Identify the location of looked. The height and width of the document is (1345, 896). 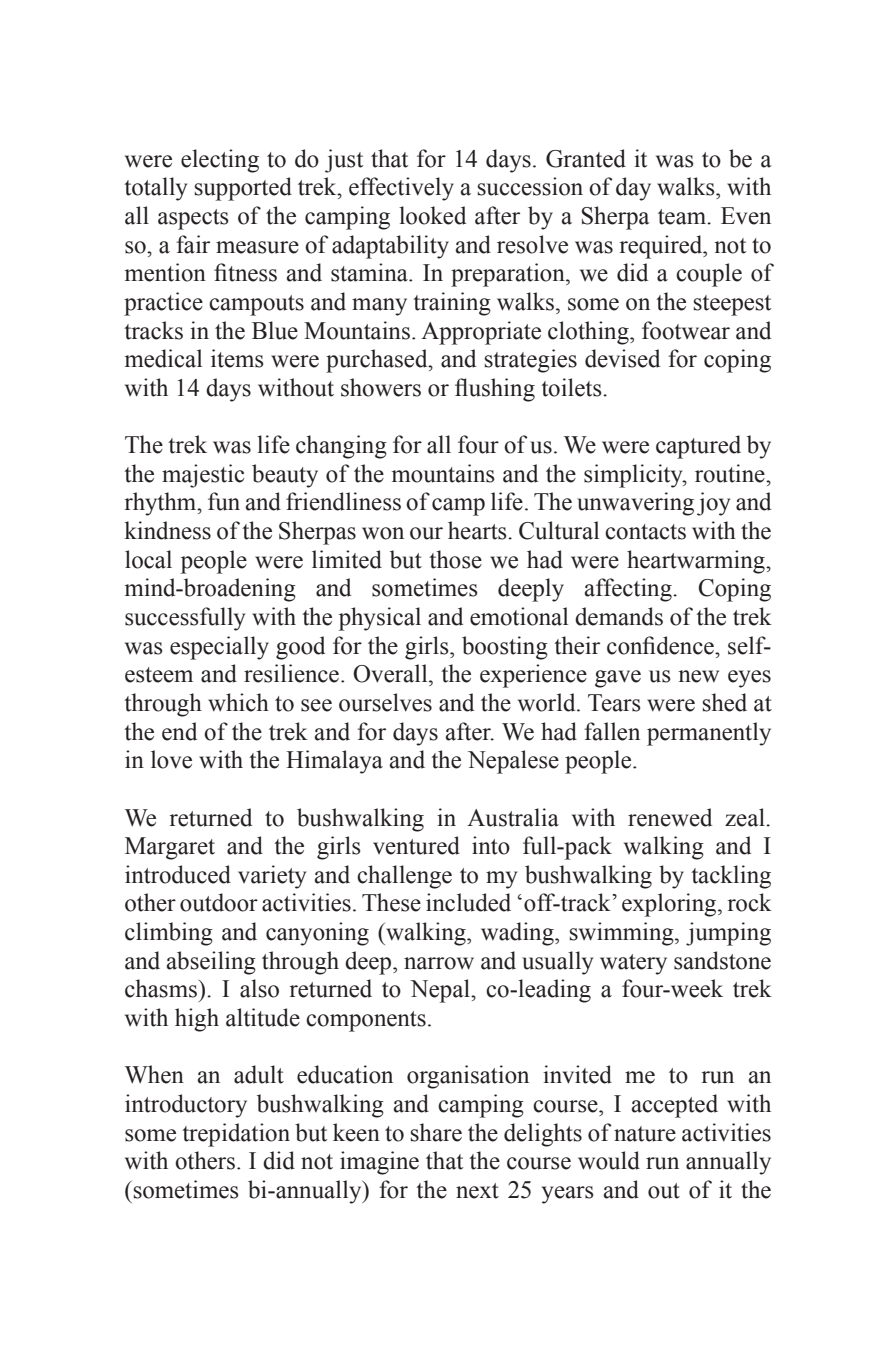
(432, 215).
